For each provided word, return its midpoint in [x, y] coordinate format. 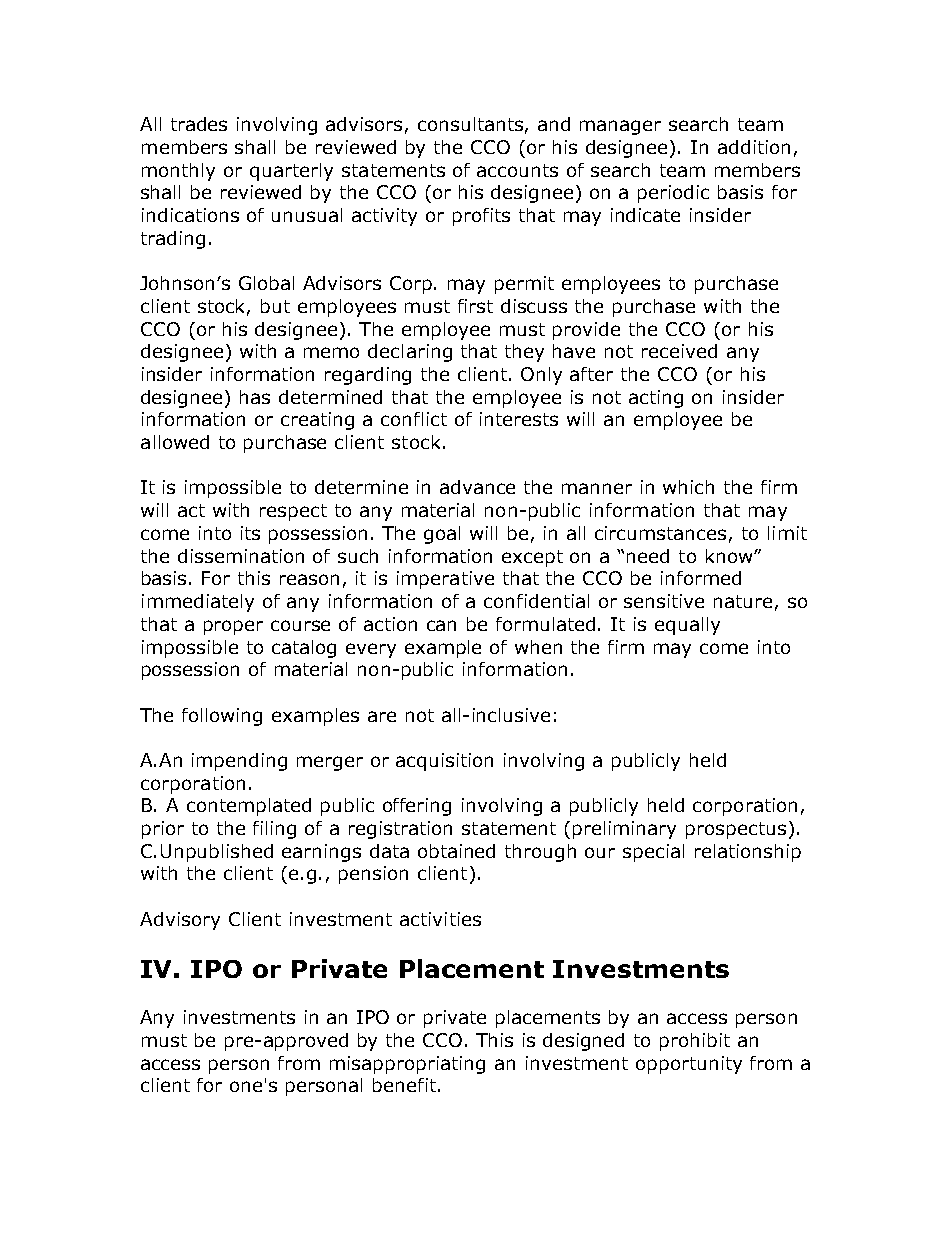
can [441, 625]
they [524, 353]
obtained [456, 851]
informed [701, 578]
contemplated [249, 807]
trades [199, 124]
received [679, 351]
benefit [406, 1085]
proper [233, 627]
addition [754, 147]
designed [583, 1042]
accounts [517, 170]
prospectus [736, 830]
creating [317, 421]
